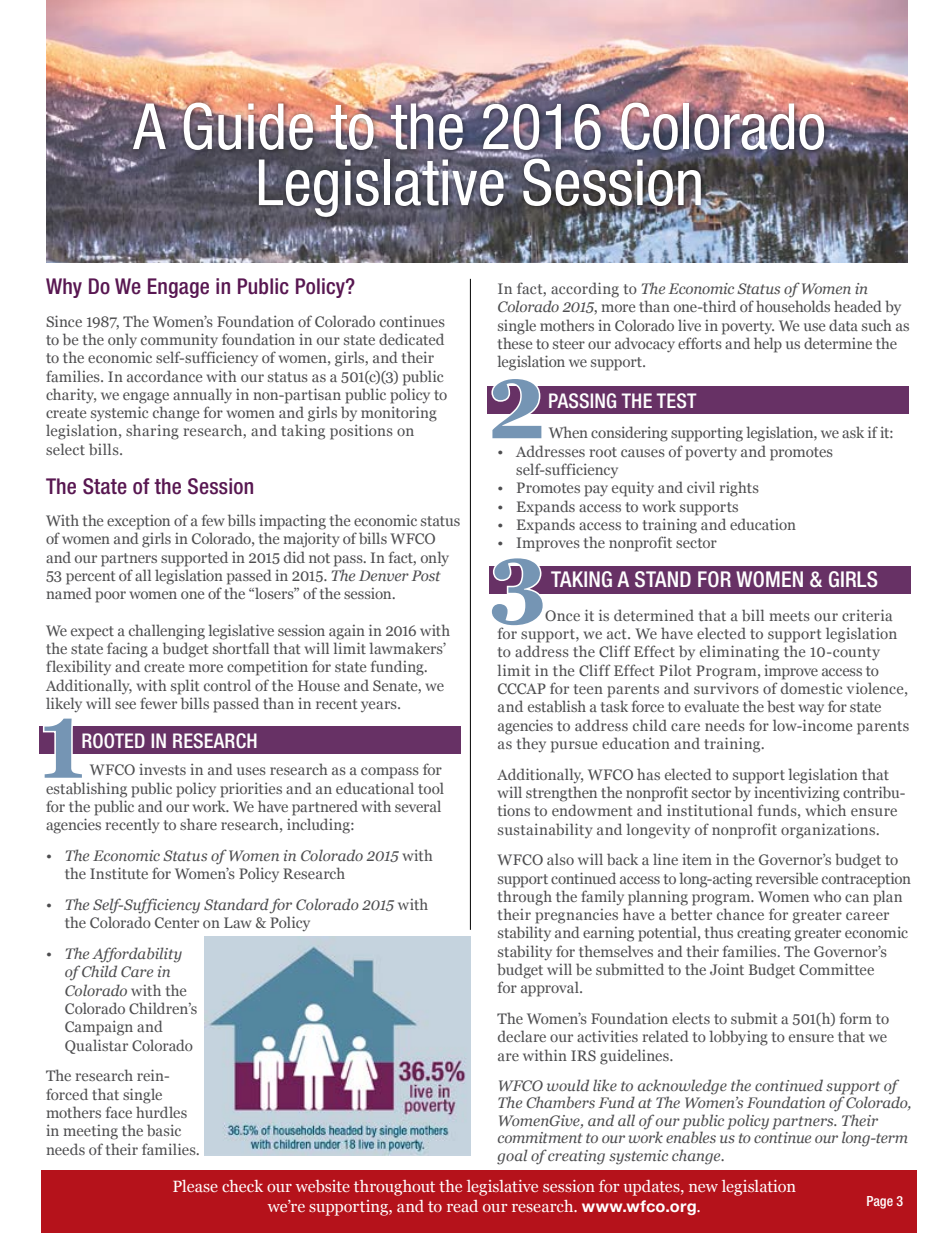  I want to click on community, so click(179, 341).
